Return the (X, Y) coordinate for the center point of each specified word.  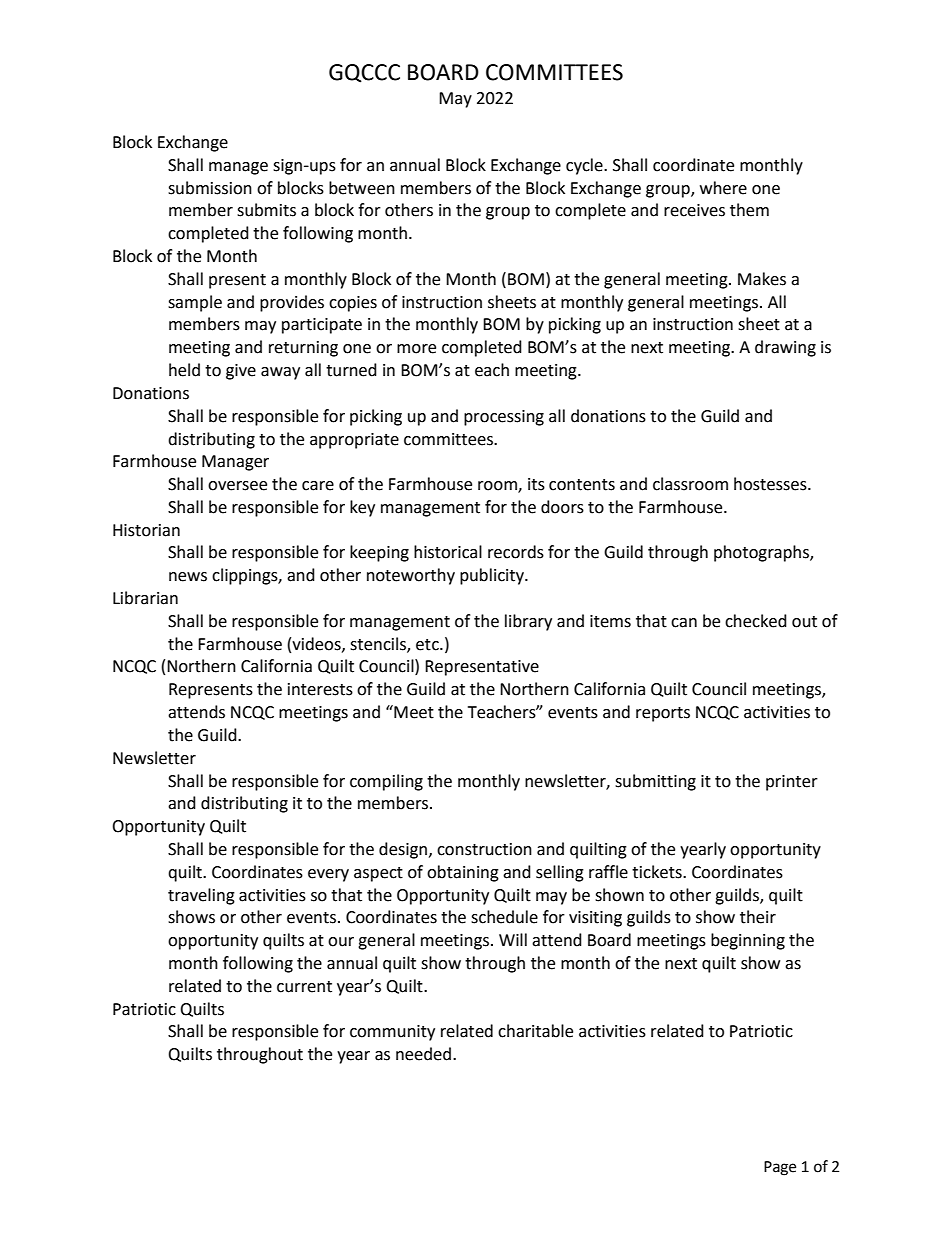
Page (780, 1168)
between (362, 188)
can (684, 623)
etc (428, 645)
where (723, 188)
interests (320, 689)
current (304, 987)
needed (423, 1054)
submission (210, 188)
